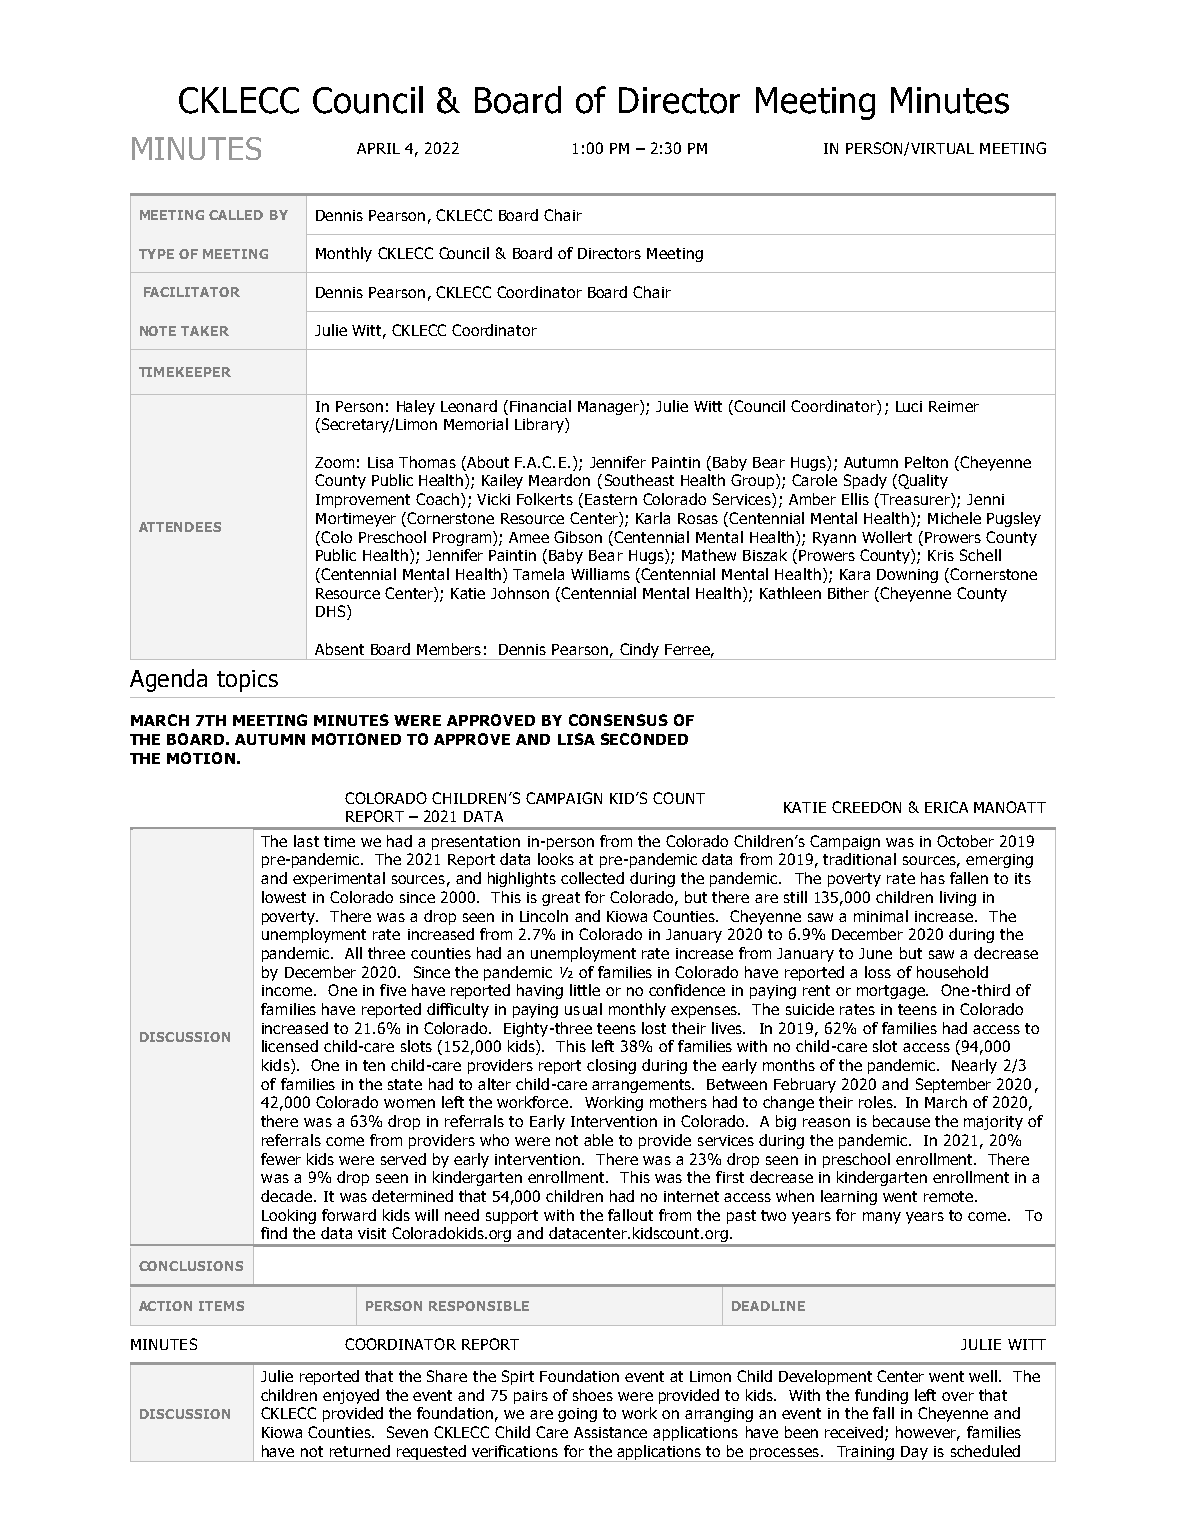 Image resolution: width=1185 pixels, height=1533 pixels. I want to click on Luci, so click(909, 406).
